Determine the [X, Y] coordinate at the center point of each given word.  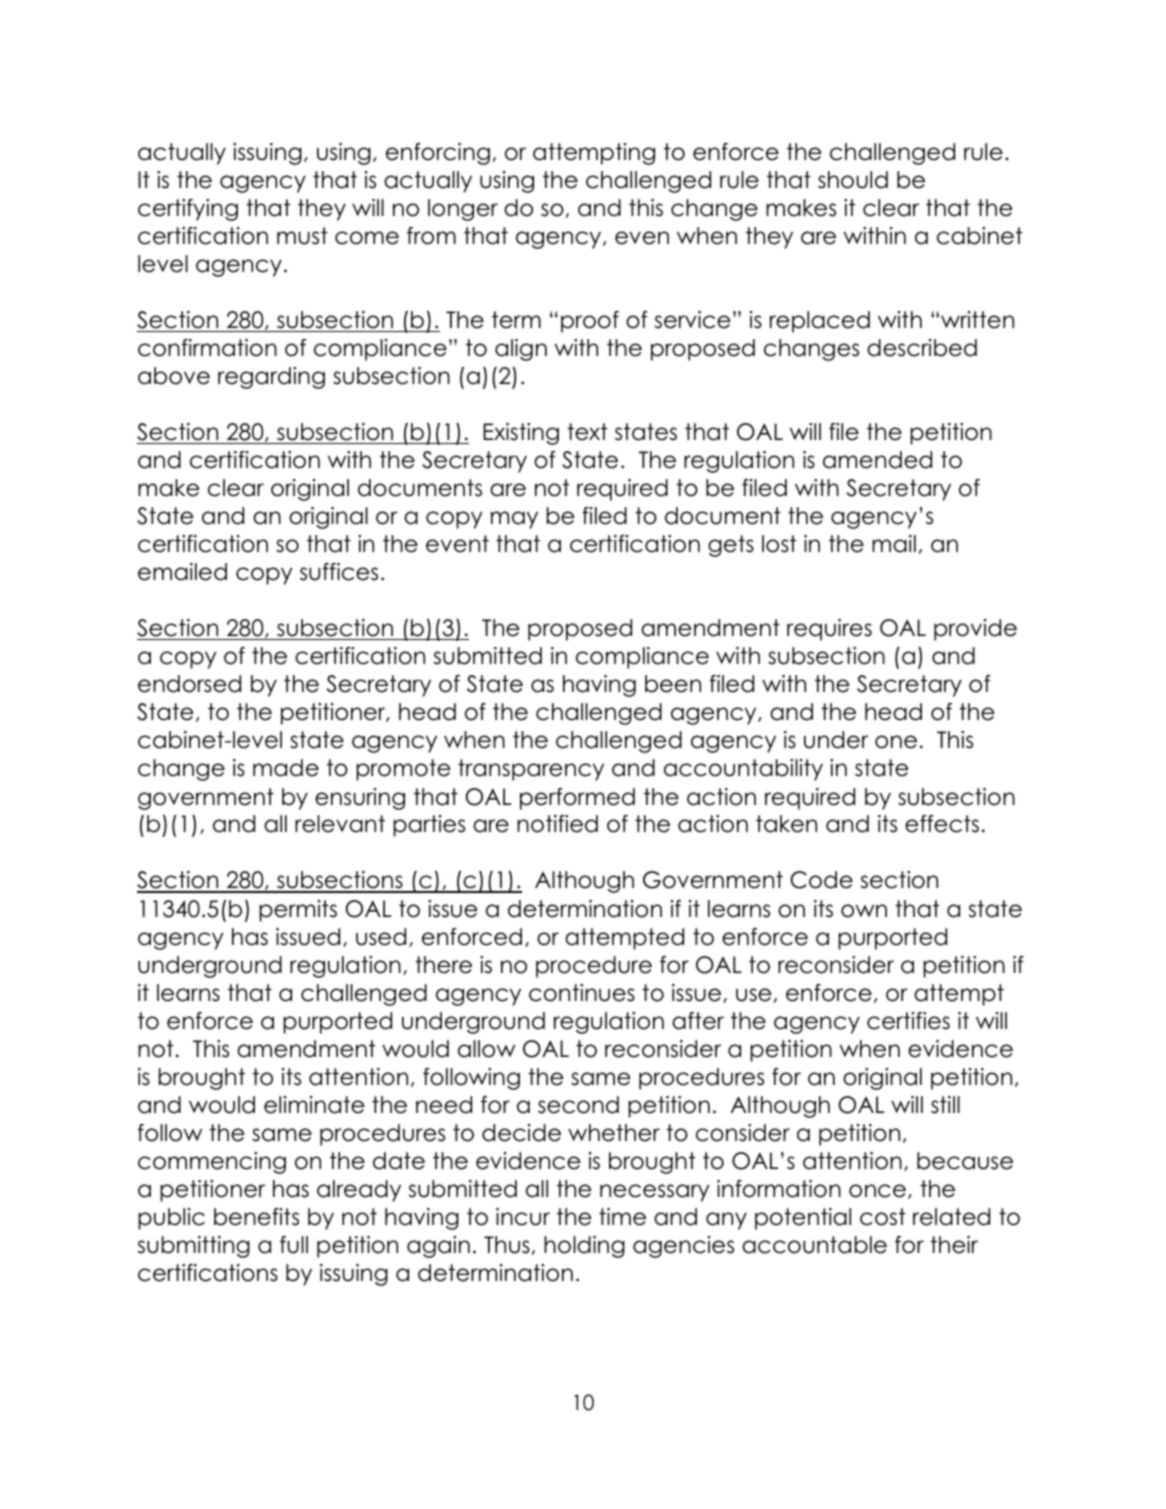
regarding [271, 378]
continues [582, 993]
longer [463, 210]
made [286, 768]
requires [829, 630]
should [853, 180]
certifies [908, 1021]
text [587, 432]
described [922, 348]
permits [298, 911]
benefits [256, 1217]
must [302, 236]
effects [942, 824]
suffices [339, 572]
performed [577, 799]
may [514, 520]
